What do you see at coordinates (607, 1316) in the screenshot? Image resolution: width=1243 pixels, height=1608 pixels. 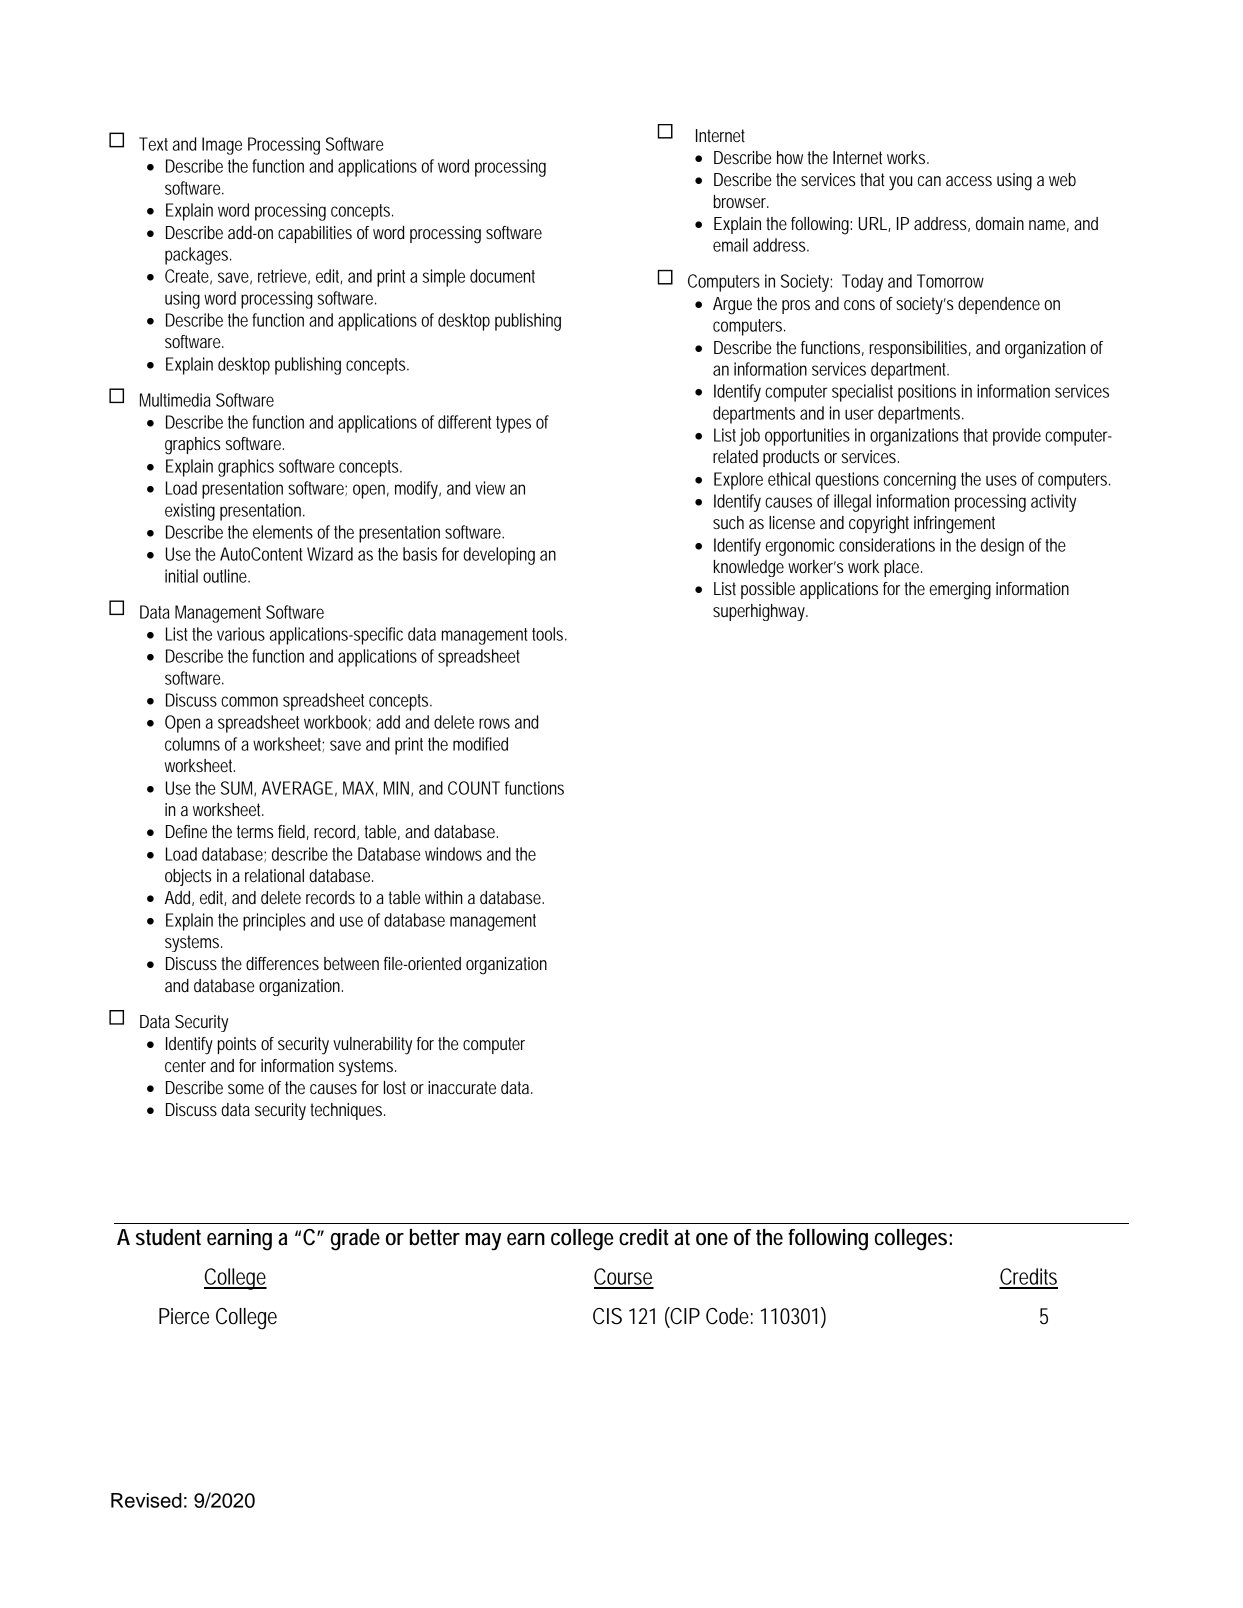 I see `CIS` at bounding box center [607, 1316].
